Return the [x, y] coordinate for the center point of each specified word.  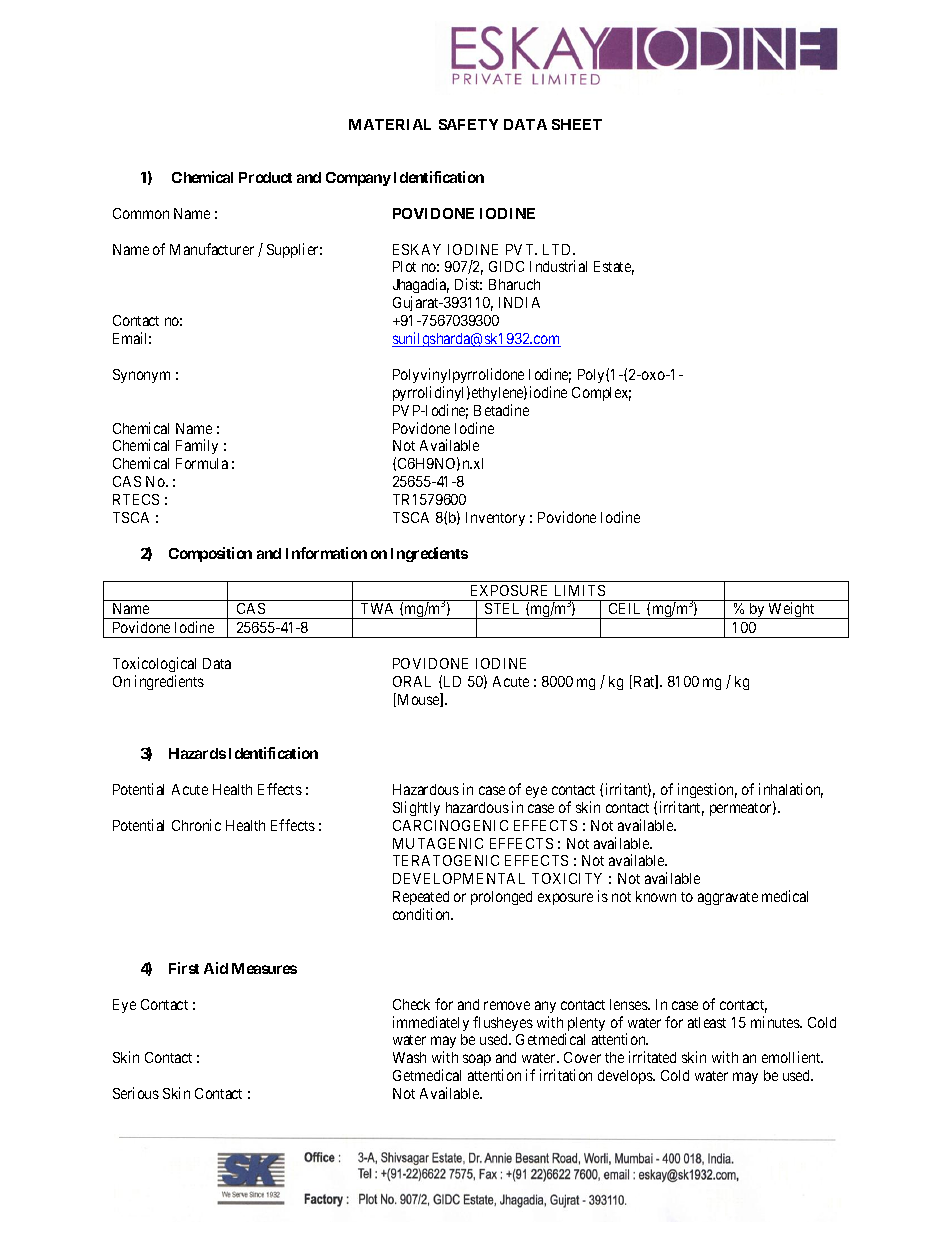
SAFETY [468, 124]
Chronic [196, 825]
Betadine [501, 410]
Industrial [558, 266]
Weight [792, 610]
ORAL [412, 681]
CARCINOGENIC [450, 825]
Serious [136, 1093]
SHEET [577, 124]
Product [265, 177]
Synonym [141, 376]
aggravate [728, 898]
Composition [210, 554]
